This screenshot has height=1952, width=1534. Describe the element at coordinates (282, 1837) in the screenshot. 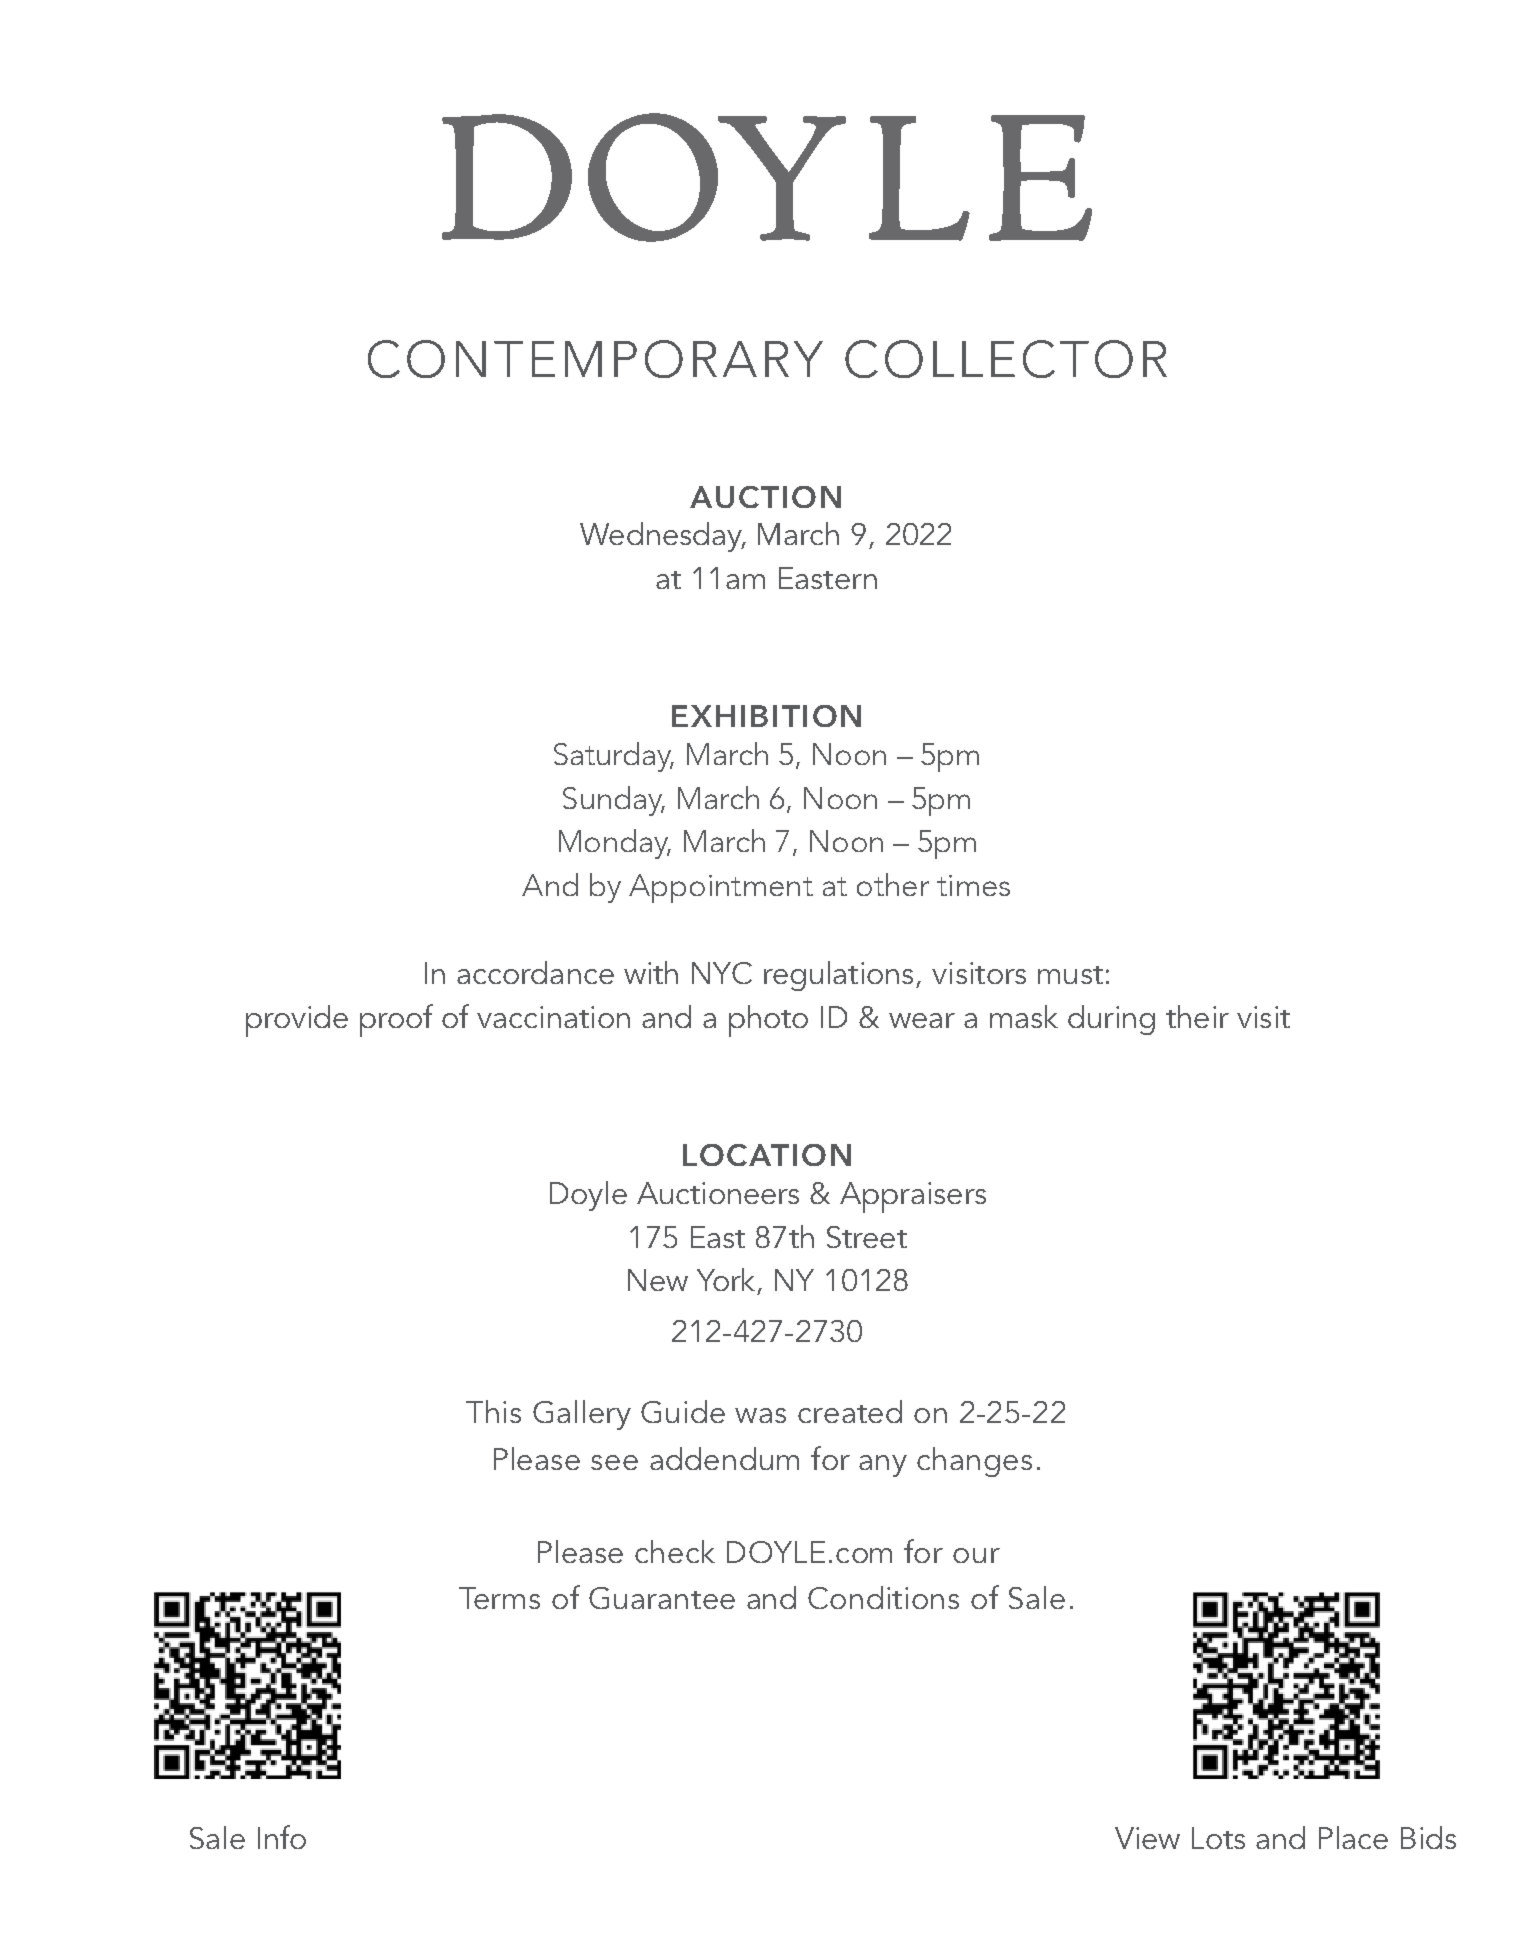

I see `Info` at that location.
